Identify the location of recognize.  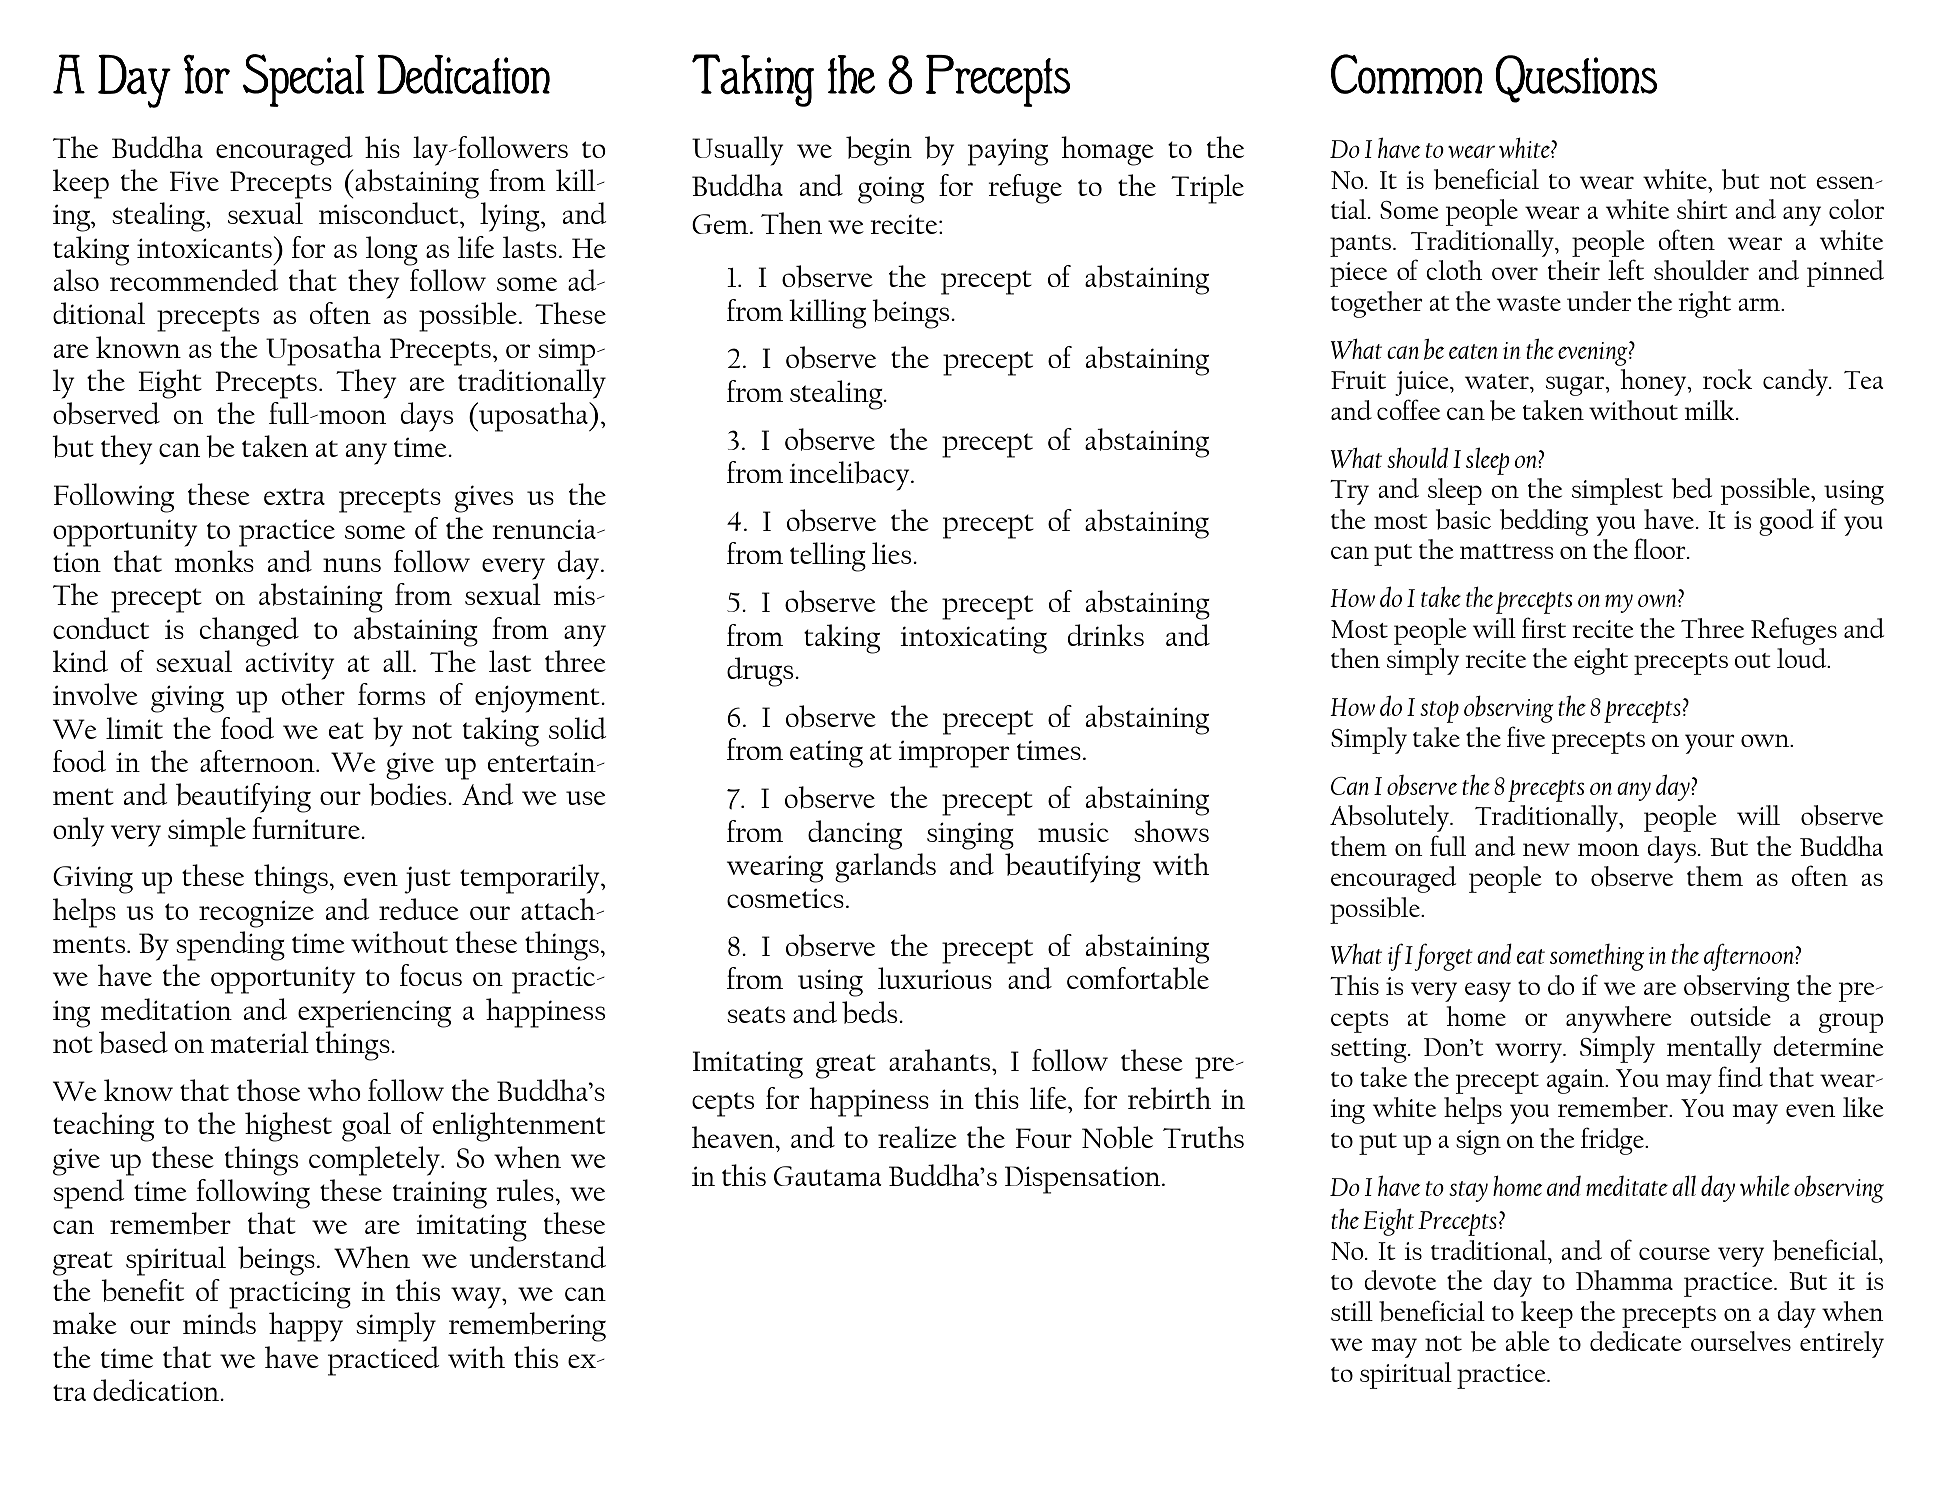
(256, 914).
